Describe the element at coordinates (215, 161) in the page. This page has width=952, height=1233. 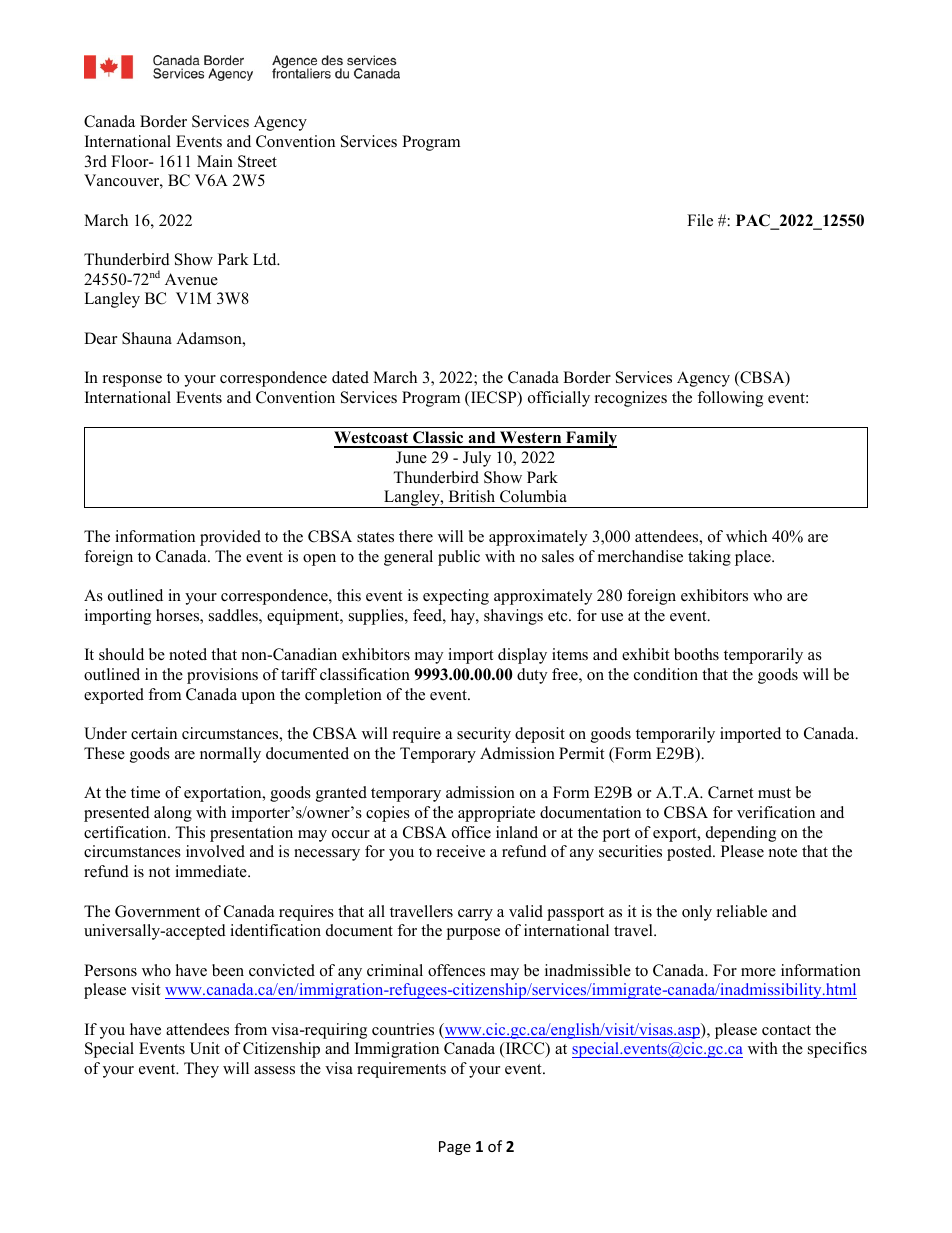
I see `Main` at that location.
